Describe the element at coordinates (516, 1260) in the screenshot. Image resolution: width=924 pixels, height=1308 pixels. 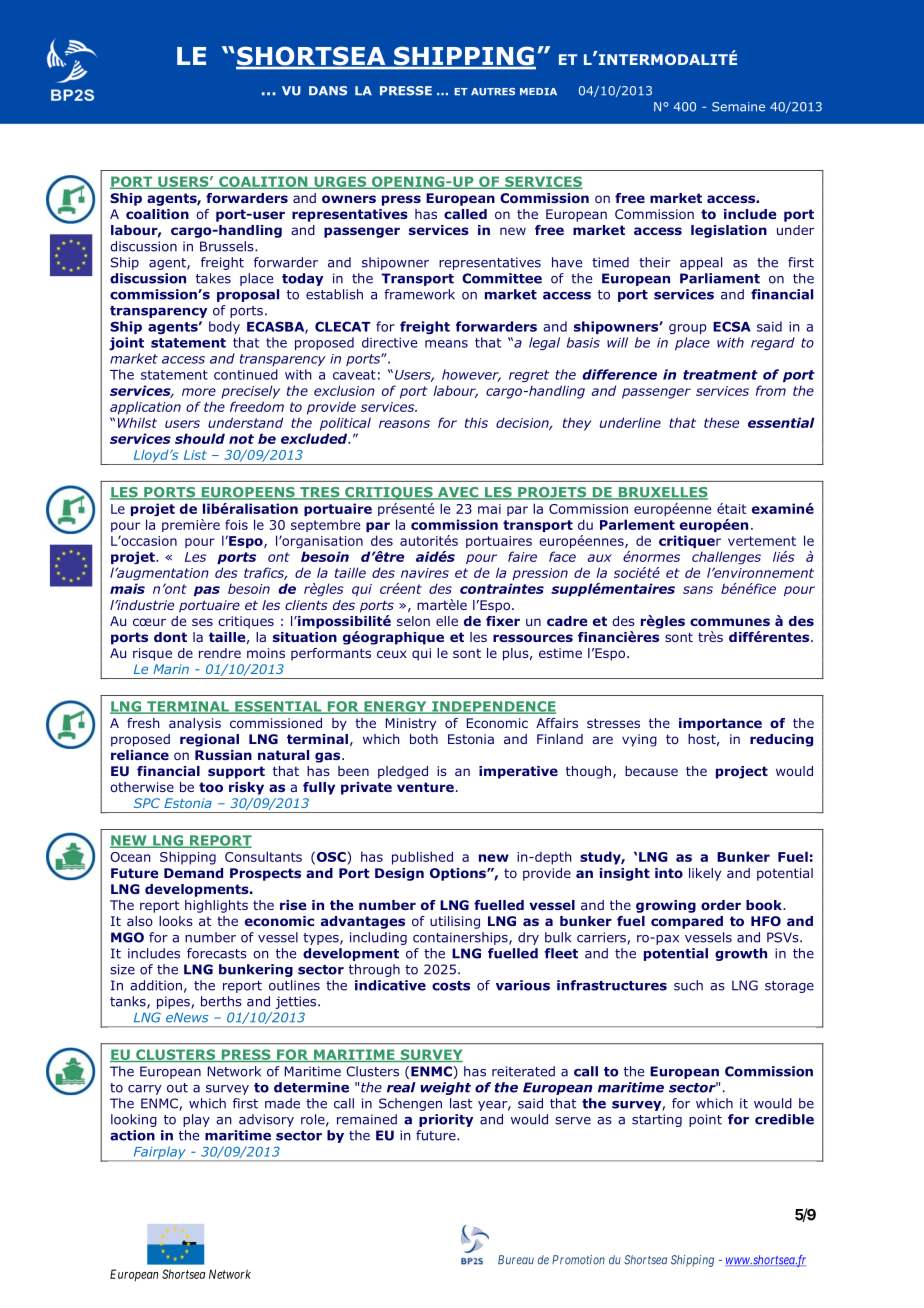
I see `Bureau` at that location.
